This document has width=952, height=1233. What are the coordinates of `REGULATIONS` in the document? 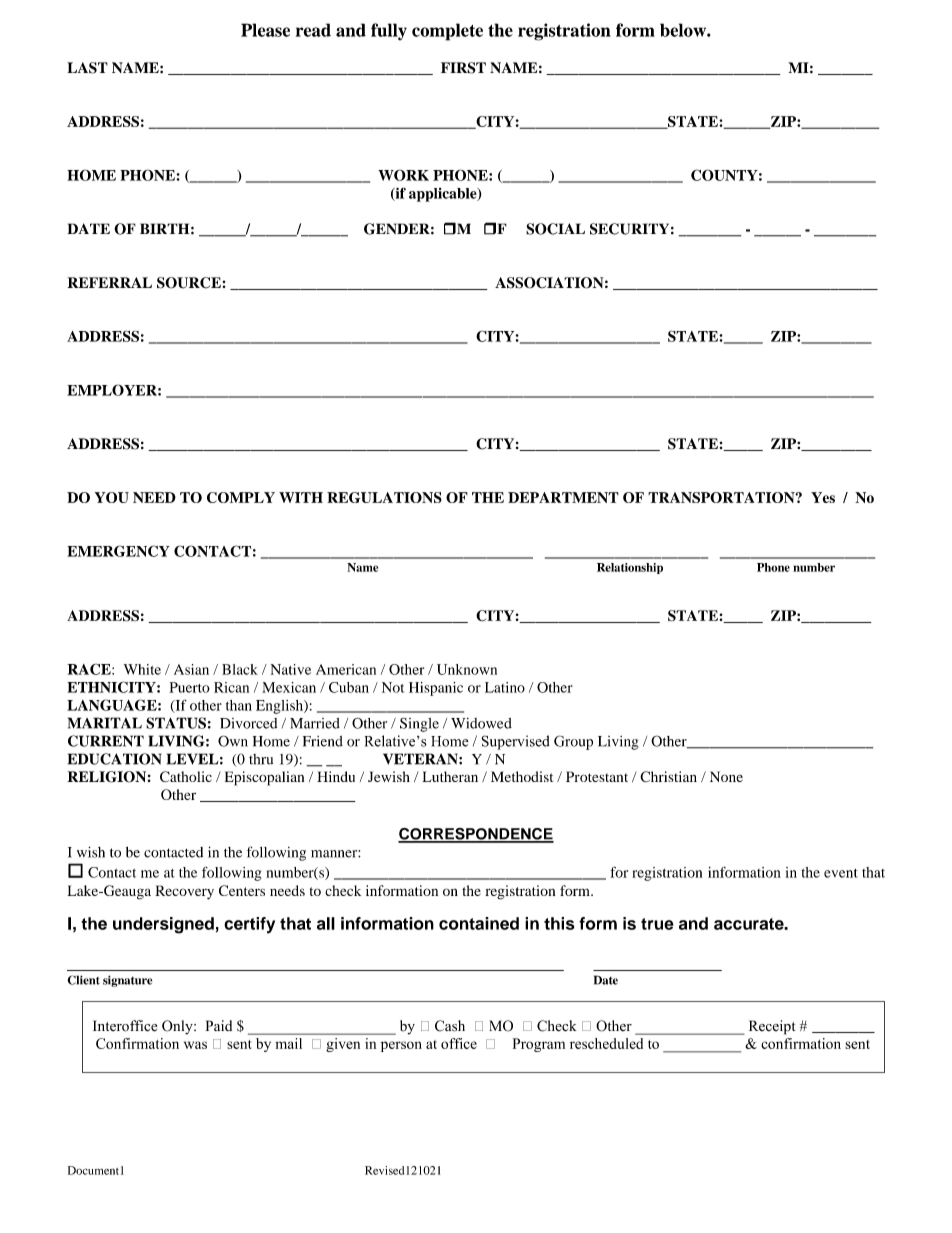 It's located at (384, 497).
